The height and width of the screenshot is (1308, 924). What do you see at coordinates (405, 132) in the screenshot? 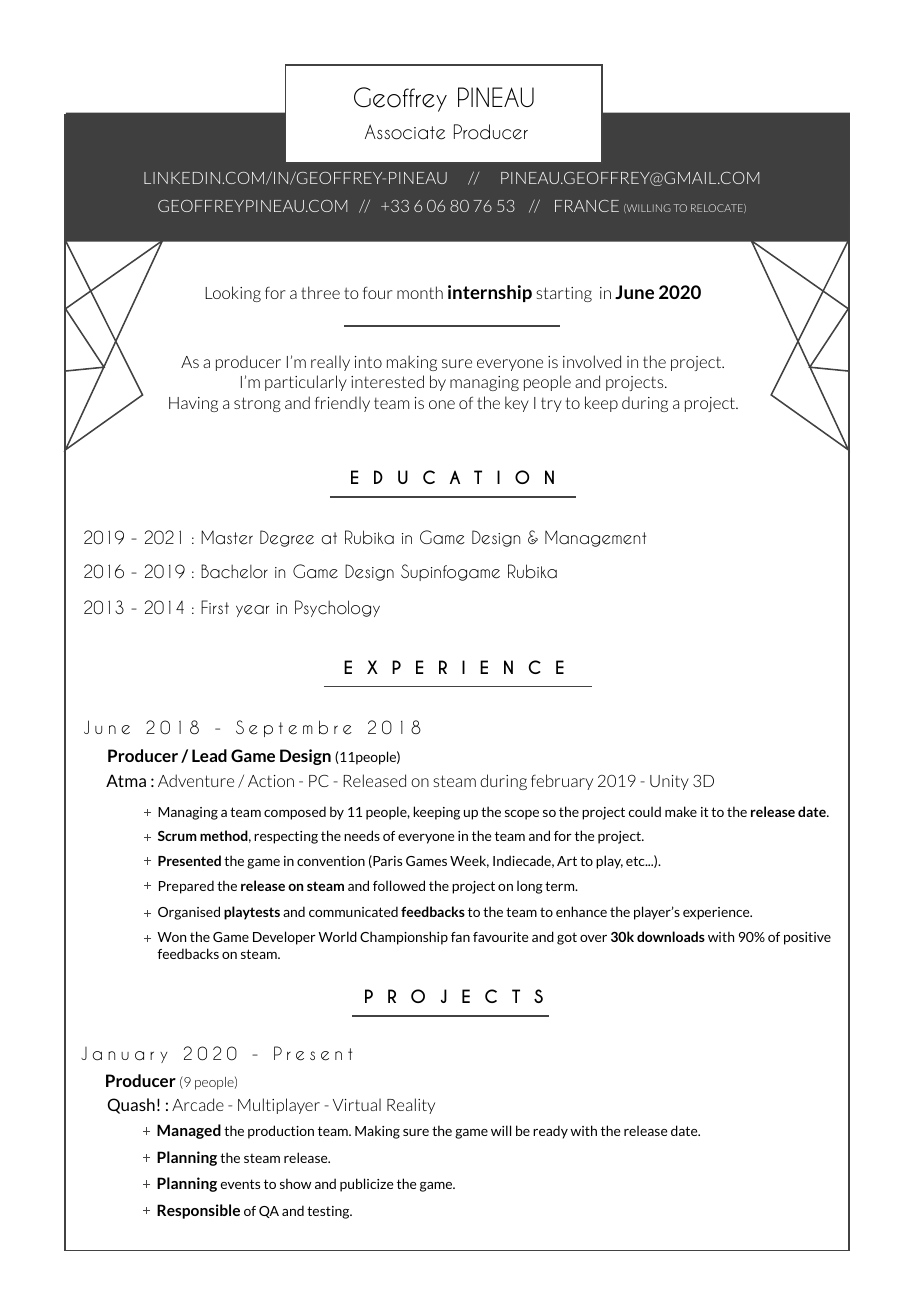
I see `Associate` at bounding box center [405, 132].
